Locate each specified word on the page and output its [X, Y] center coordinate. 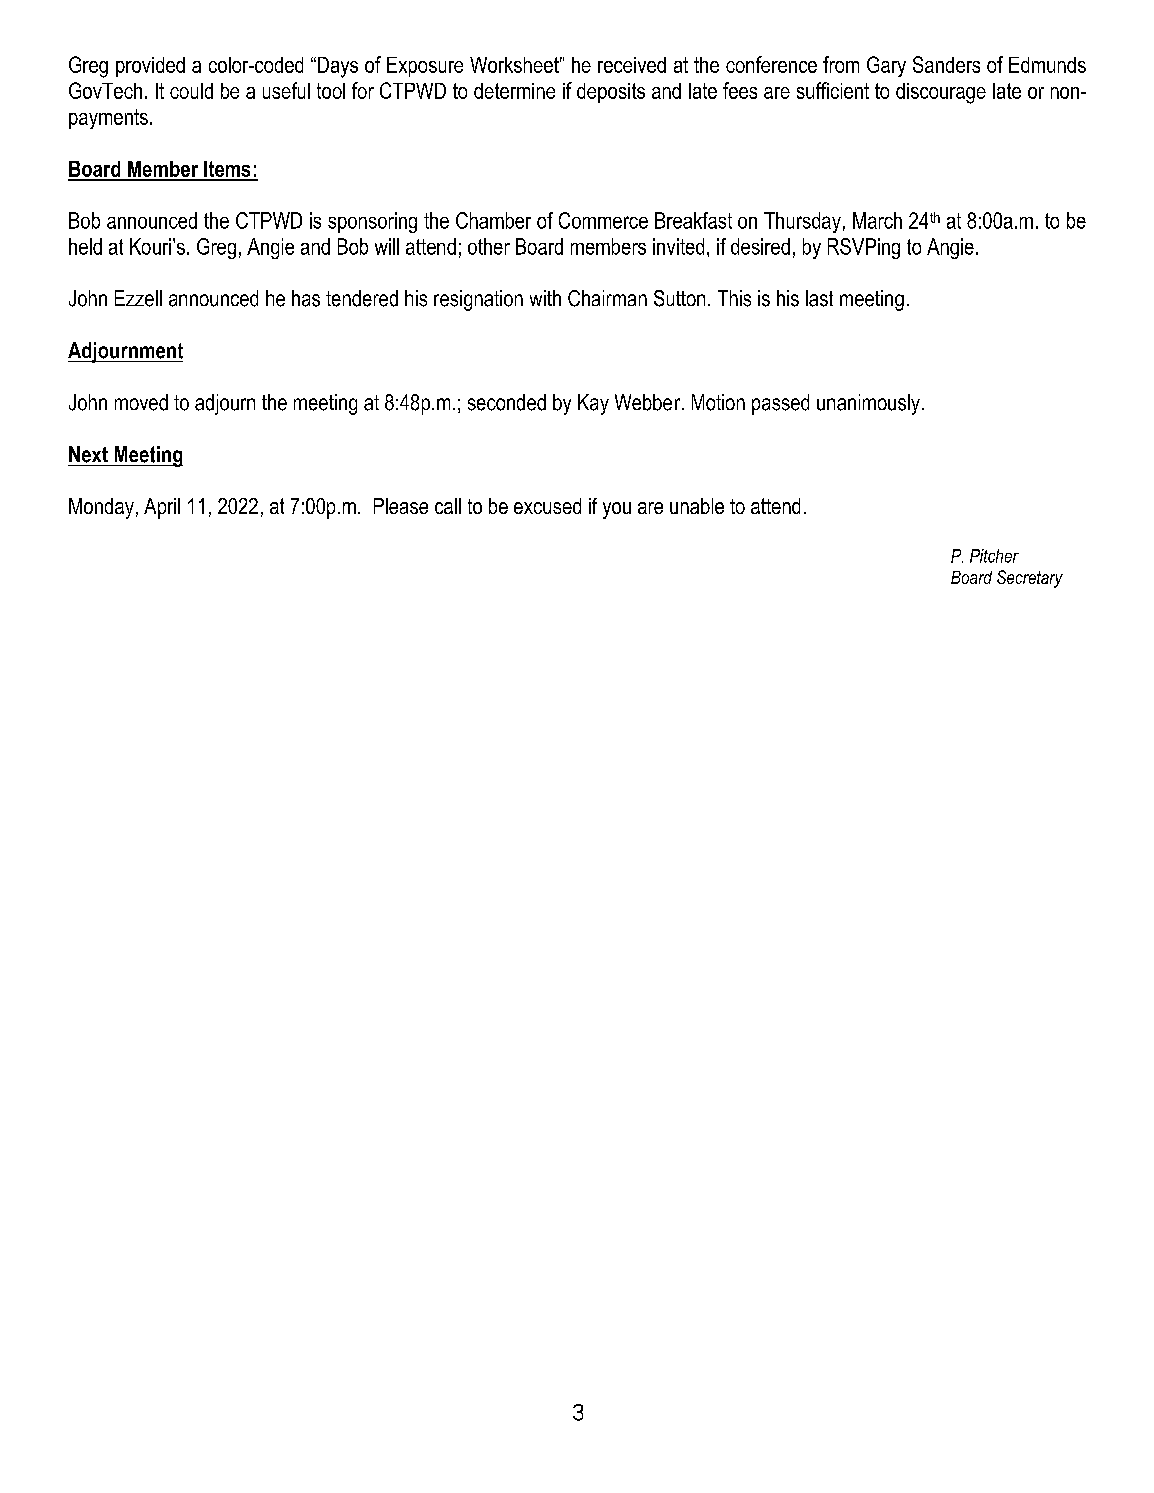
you [617, 510]
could [191, 91]
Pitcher [994, 556]
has [306, 298]
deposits [611, 93]
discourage [941, 93]
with [545, 298]
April [162, 508]
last [819, 298]
